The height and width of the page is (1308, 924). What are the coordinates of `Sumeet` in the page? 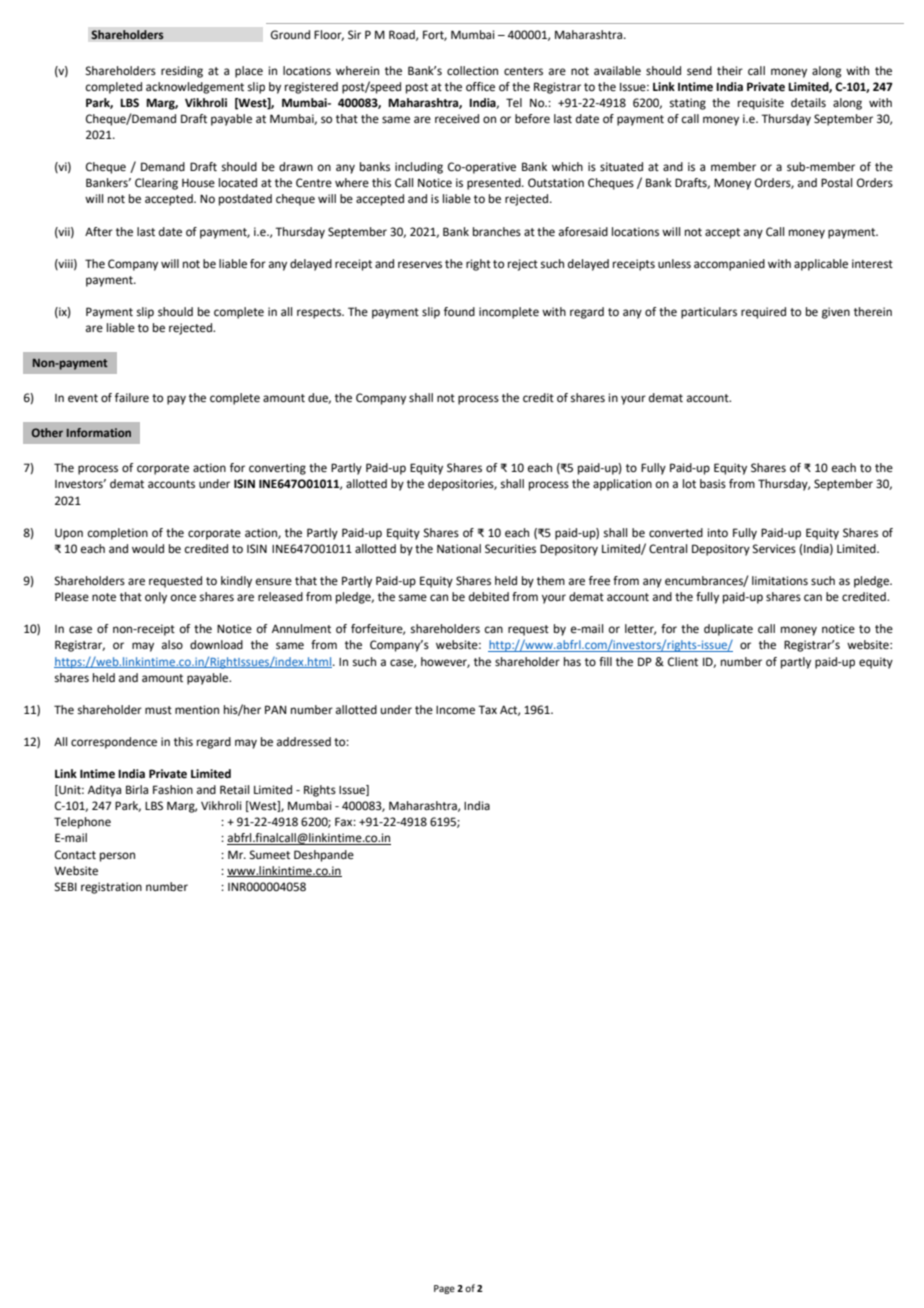 It's located at (270, 855).
